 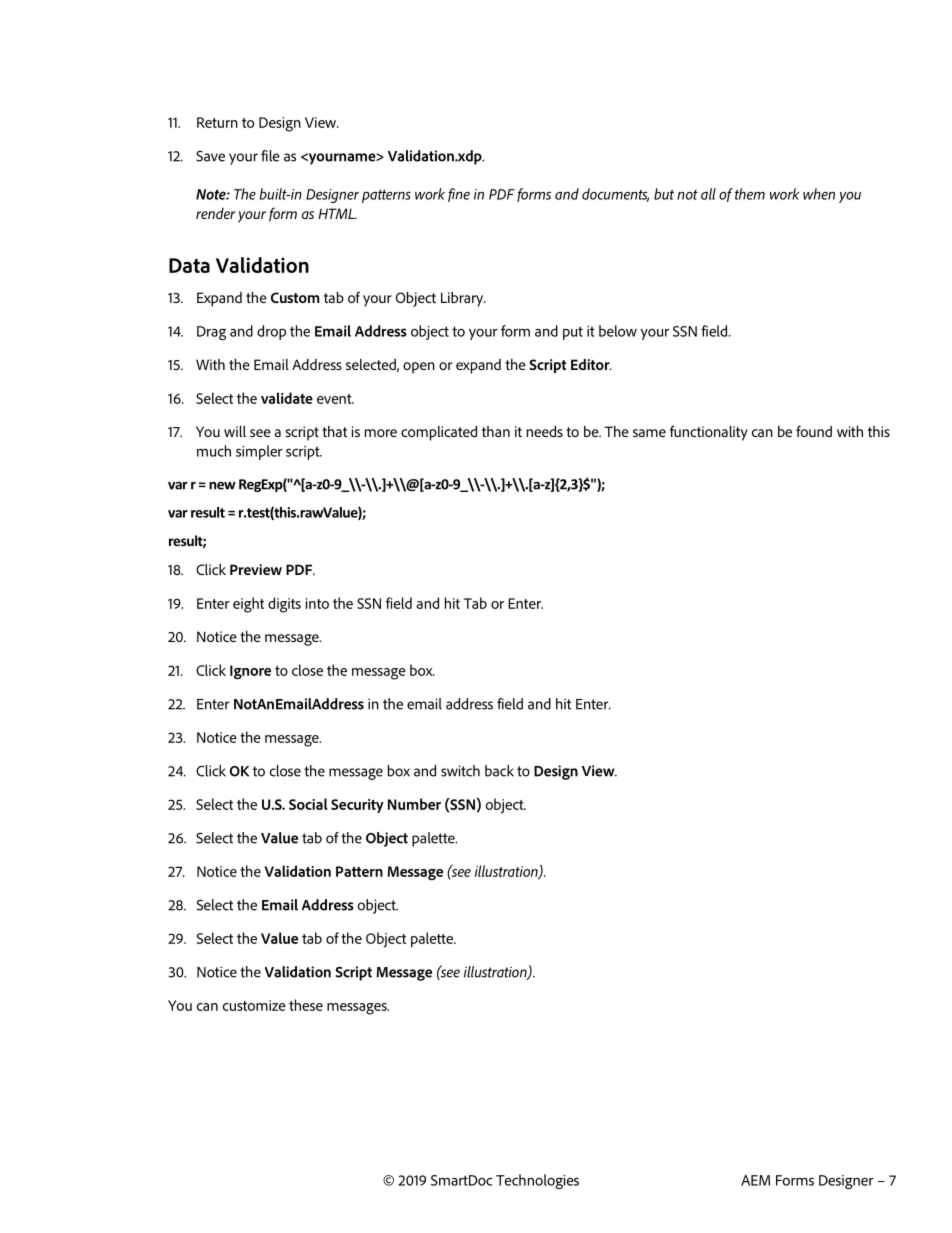 I want to click on drop, so click(x=271, y=332).
